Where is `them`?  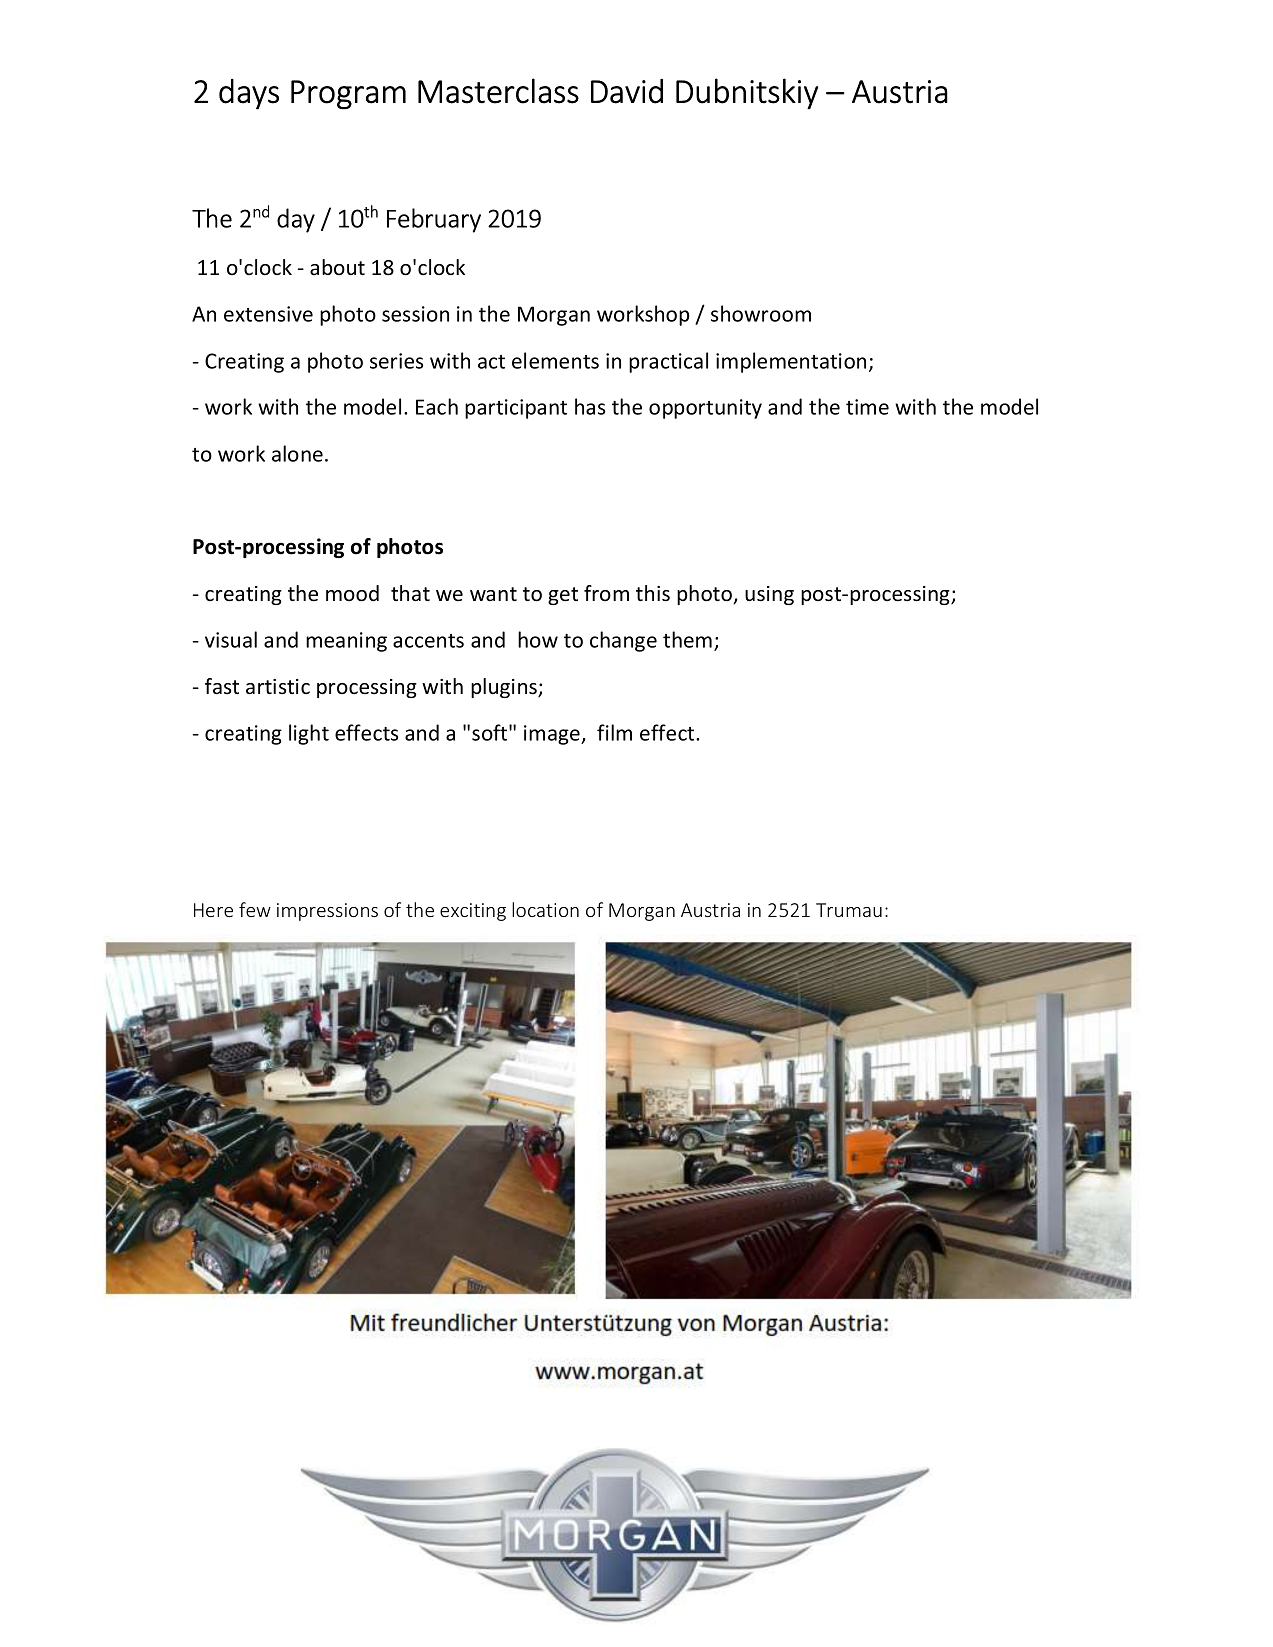
them is located at coordinates (687, 639).
